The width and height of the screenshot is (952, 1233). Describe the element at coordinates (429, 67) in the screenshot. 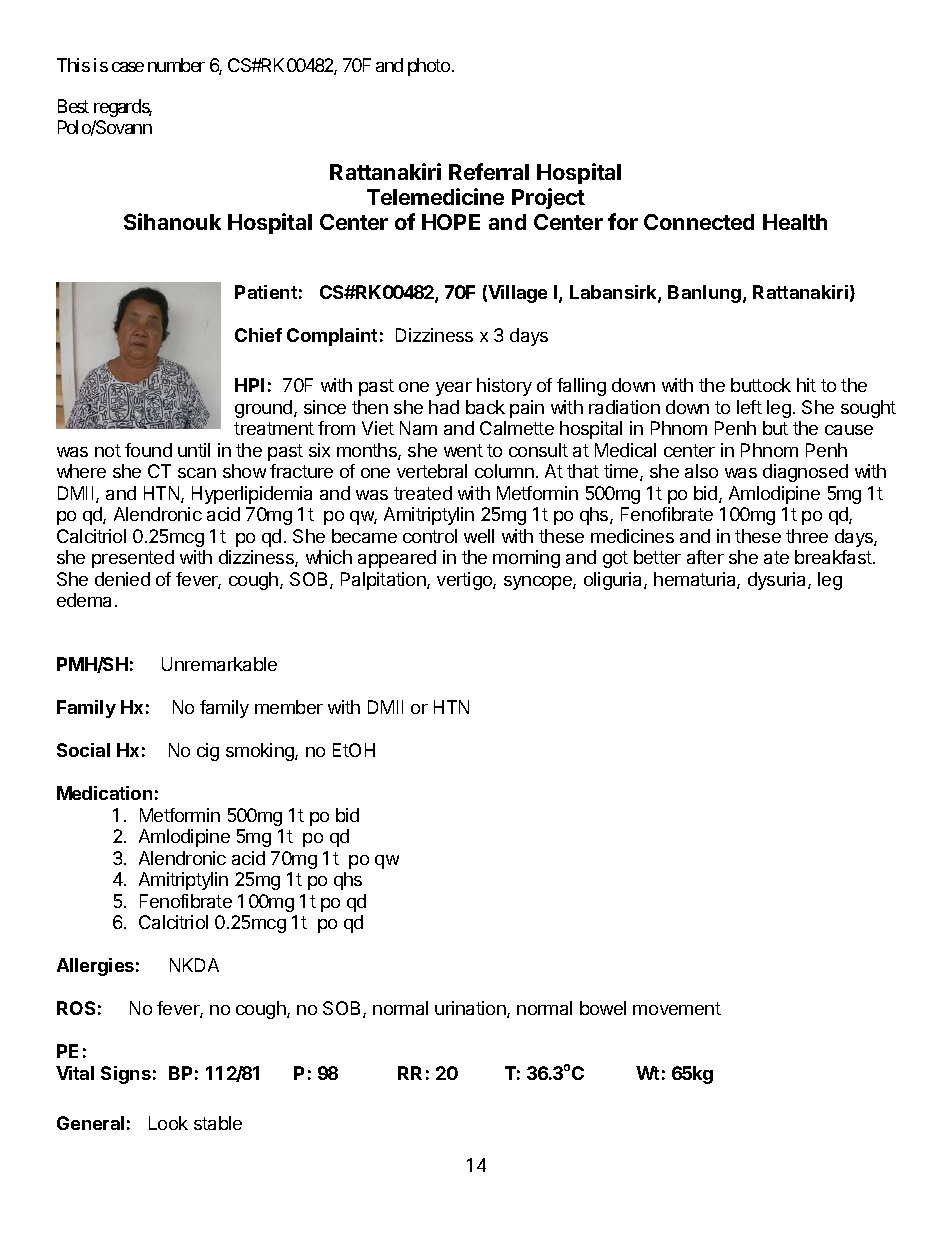

I see `photo` at that location.
